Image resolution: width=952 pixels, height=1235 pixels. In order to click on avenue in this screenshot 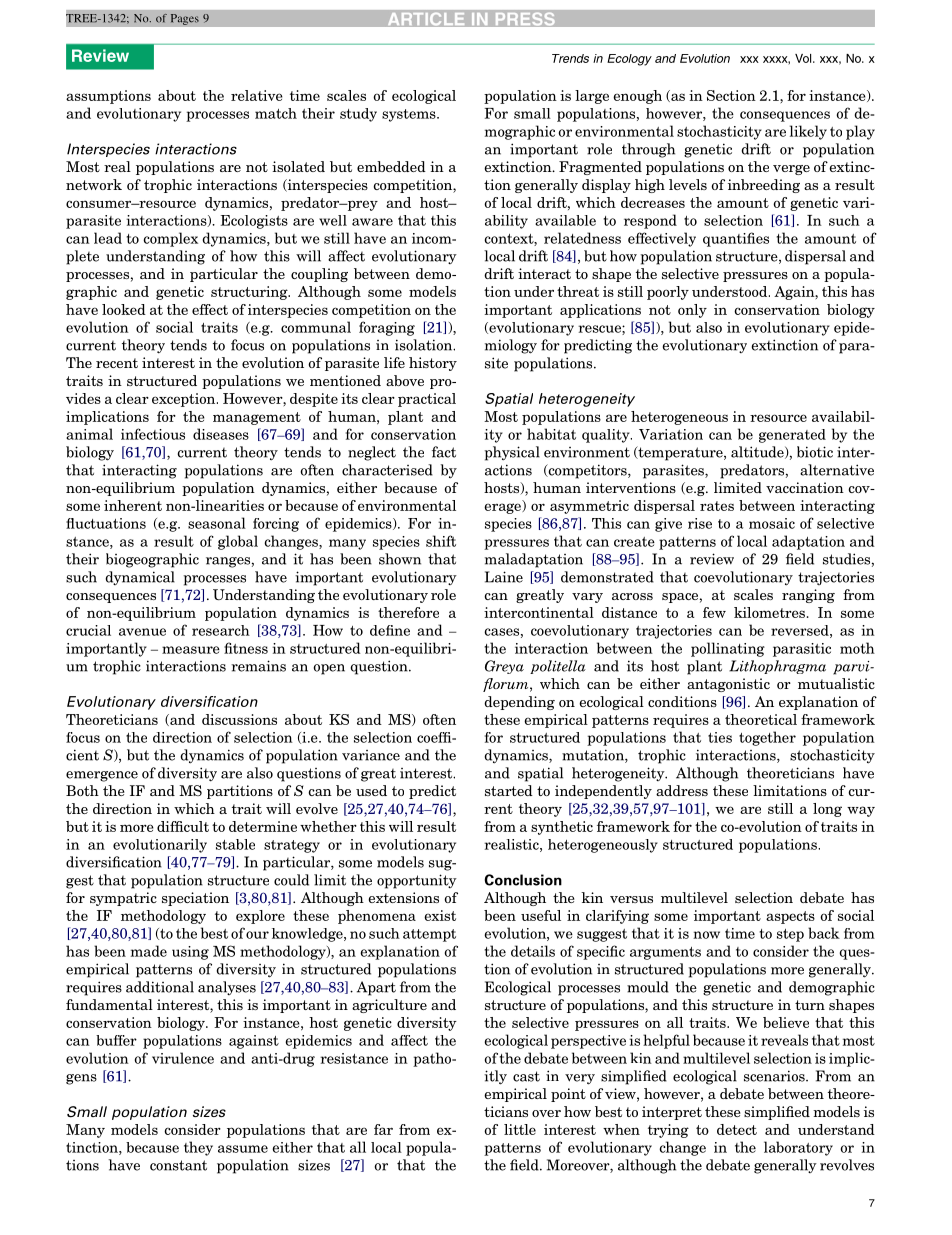, I will do `click(142, 632)`.
